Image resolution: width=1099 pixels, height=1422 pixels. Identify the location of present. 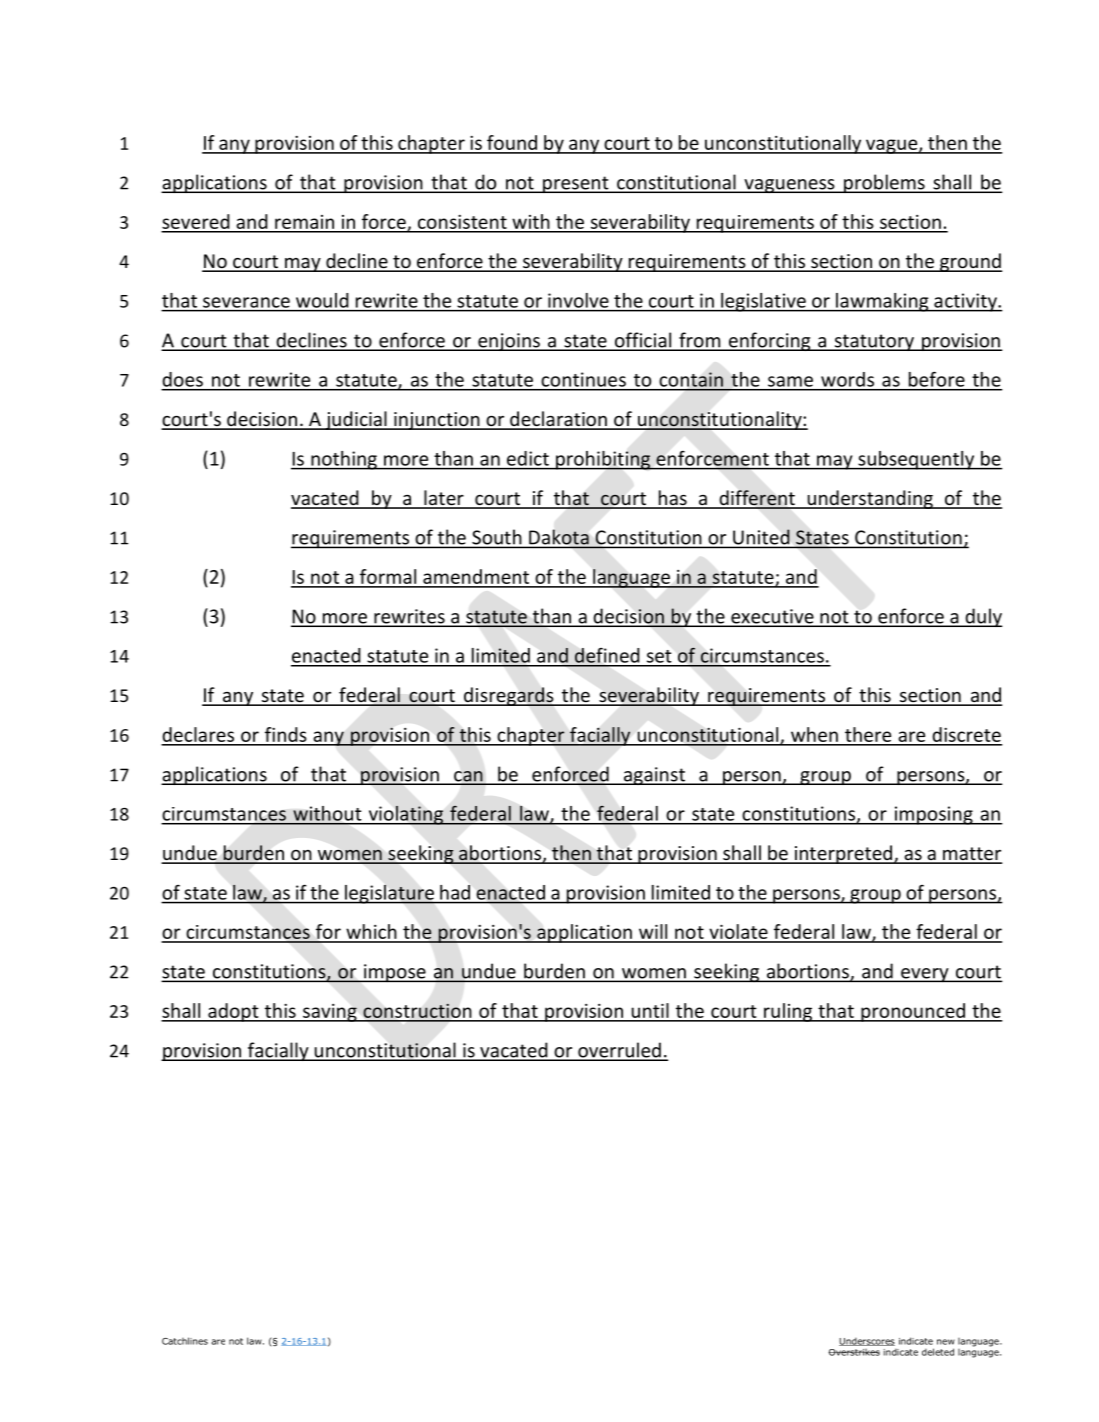
(576, 184).
